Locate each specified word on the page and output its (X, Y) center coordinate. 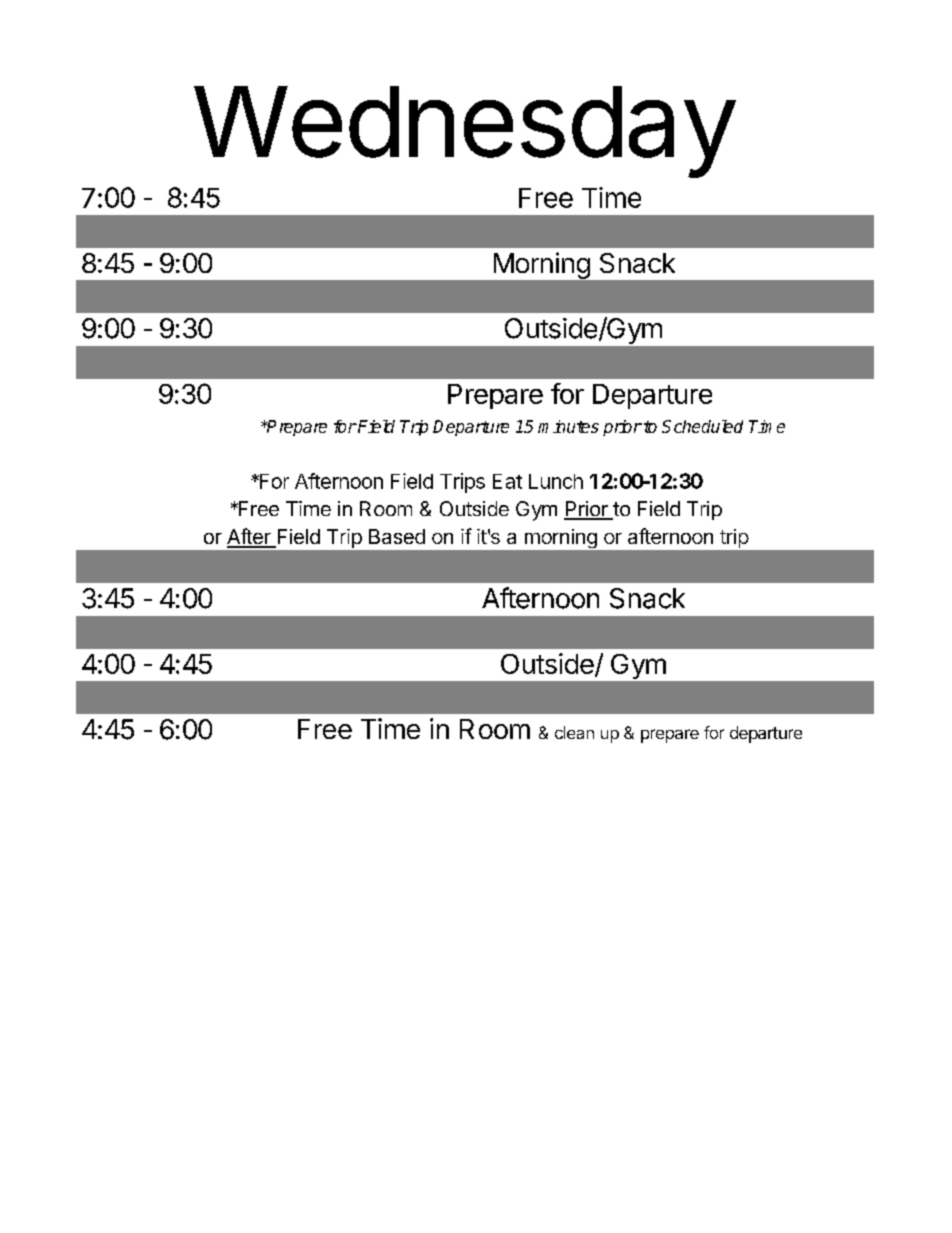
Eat (507, 481)
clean (574, 732)
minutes (568, 426)
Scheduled (702, 426)
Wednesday (464, 132)
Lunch (556, 481)
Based (397, 536)
